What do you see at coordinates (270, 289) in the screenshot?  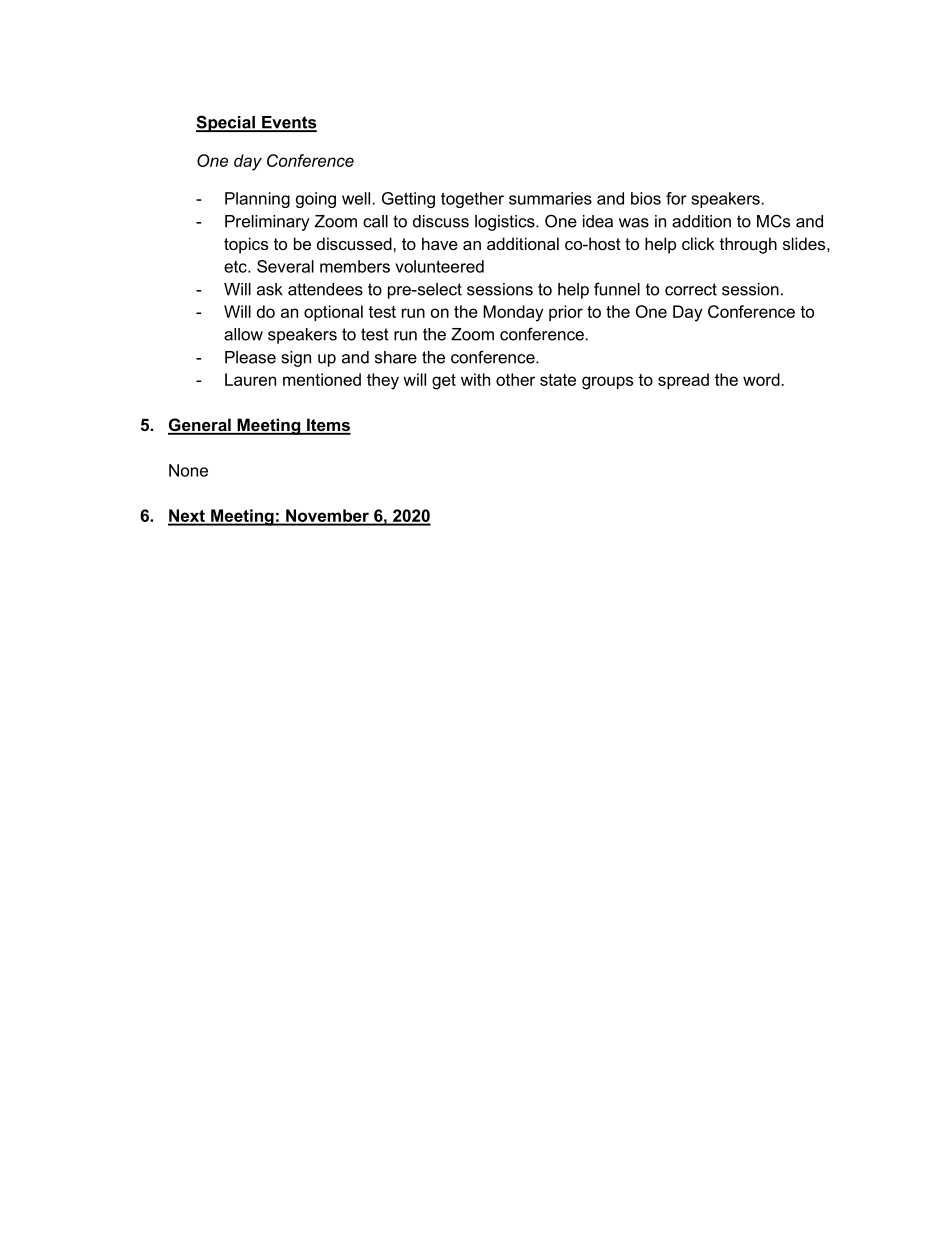 I see `ask` at bounding box center [270, 289].
